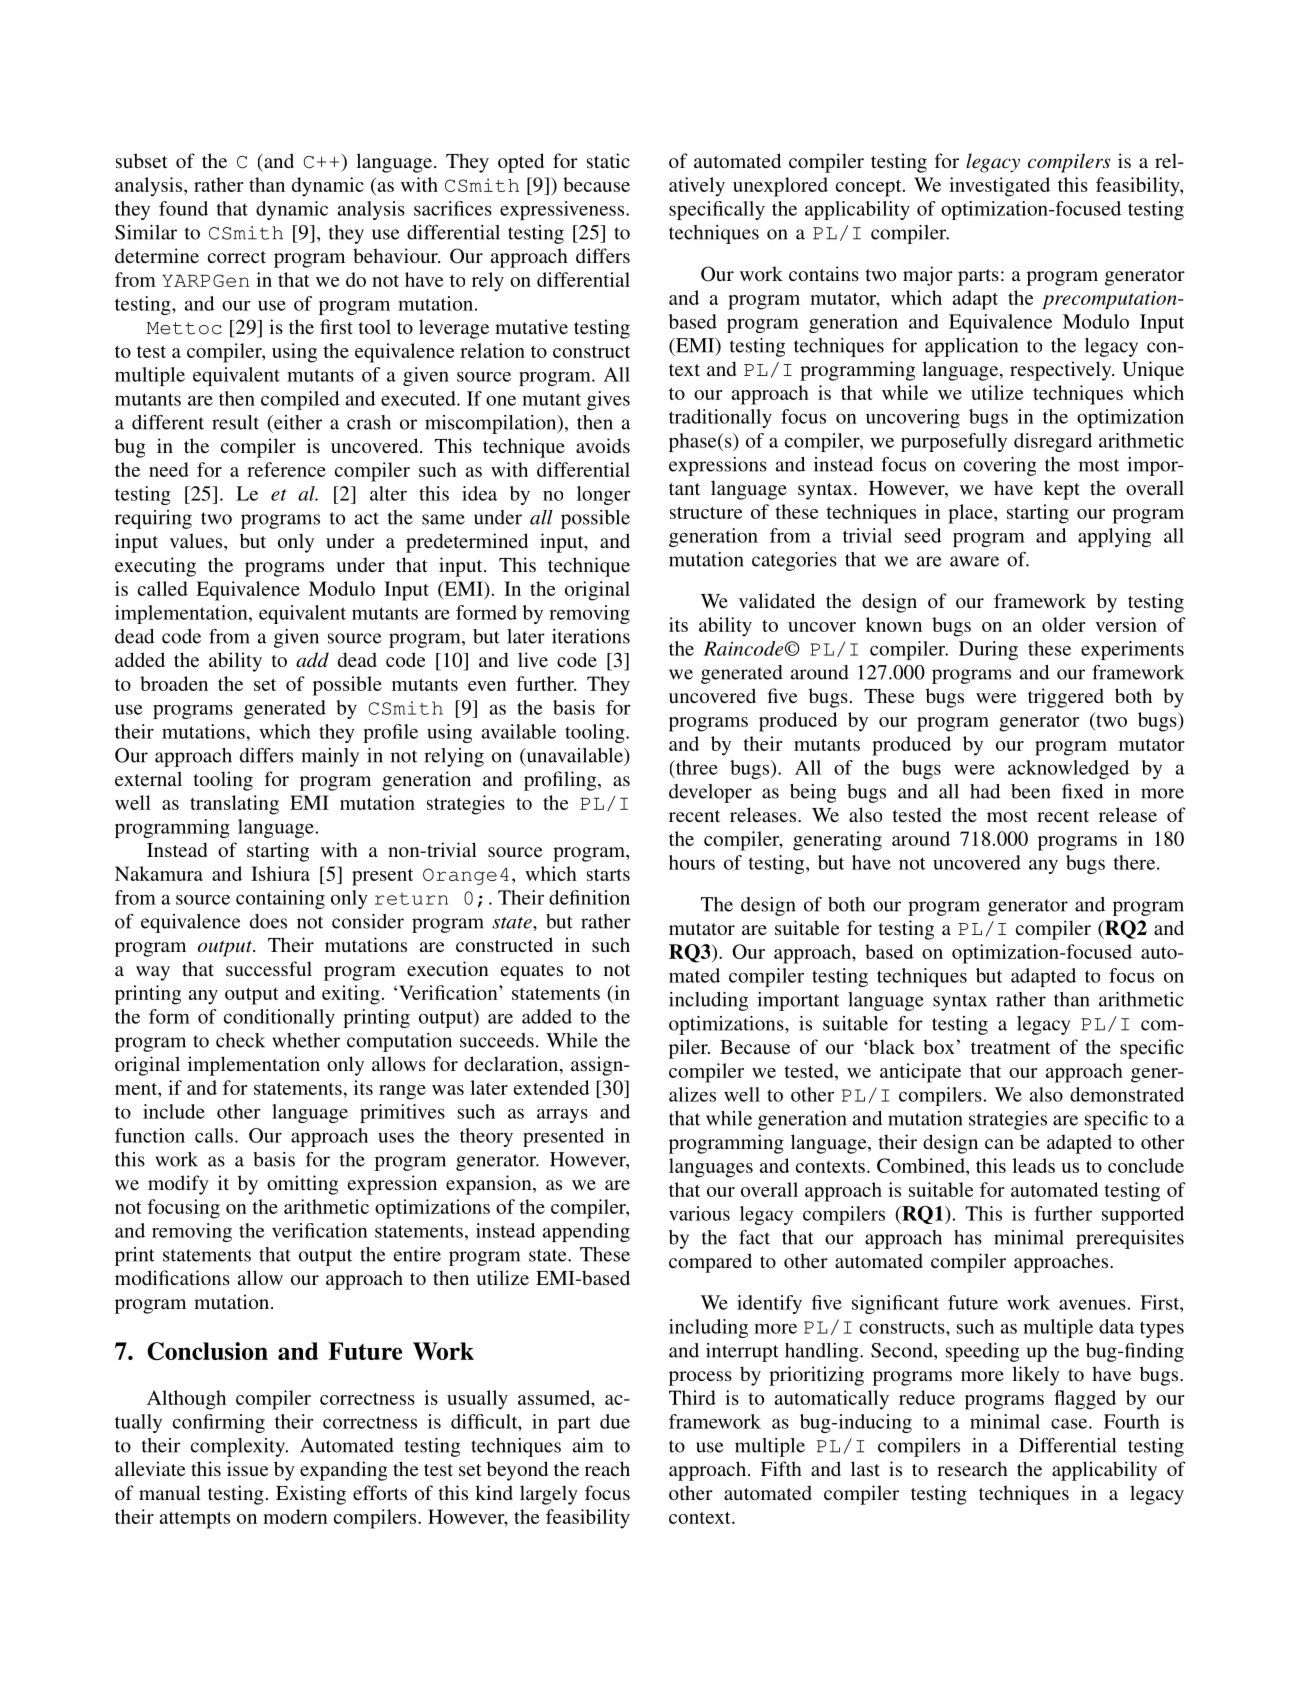 This screenshot has width=1299, height=1682. Describe the element at coordinates (608, 160) in the screenshot. I see `static` at that location.
